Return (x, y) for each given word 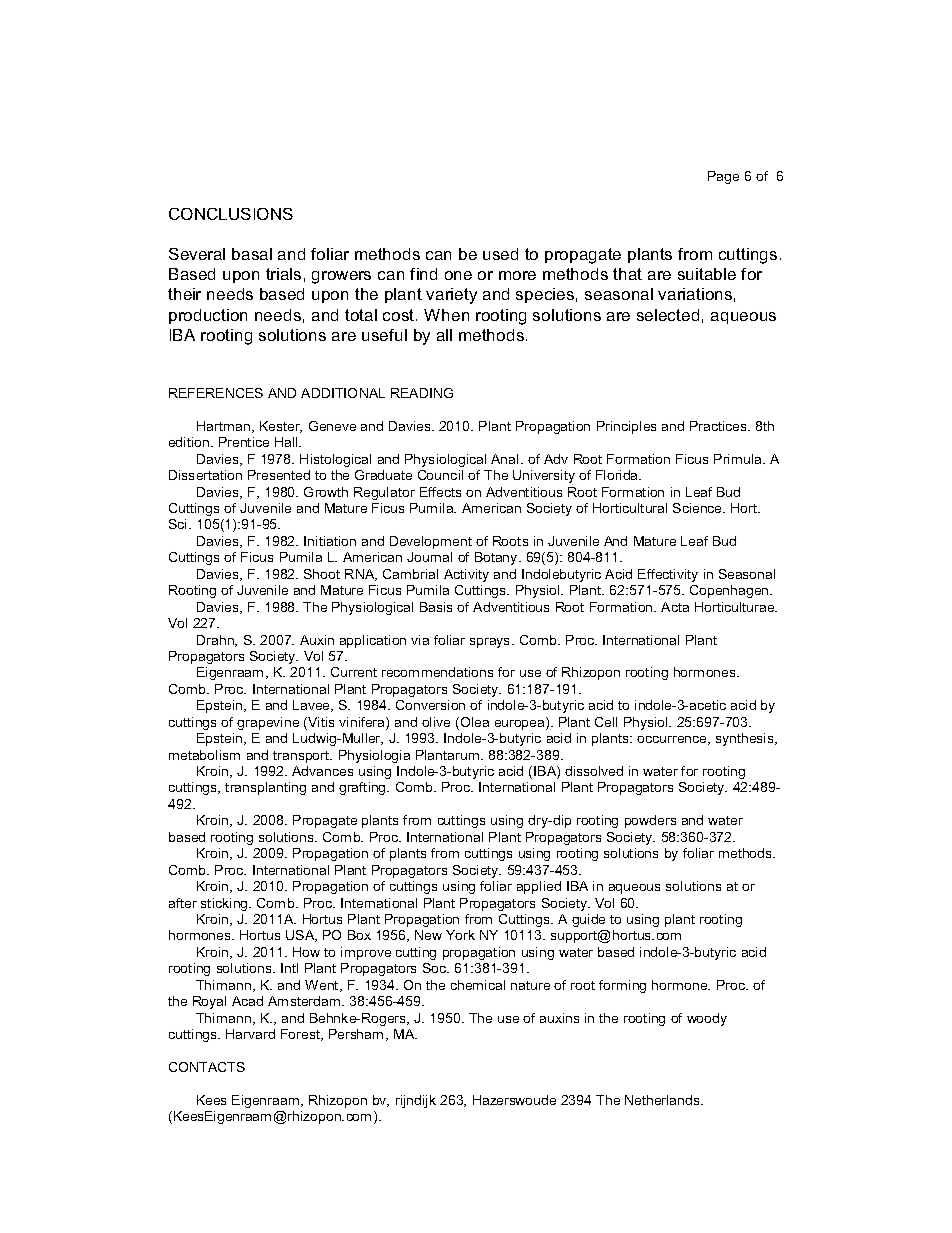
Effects (440, 492)
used (500, 254)
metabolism (204, 755)
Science (698, 508)
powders (650, 821)
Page (723, 177)
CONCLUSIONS (231, 214)
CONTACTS (207, 1067)
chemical (478, 985)
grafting (363, 788)
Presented (279, 475)
